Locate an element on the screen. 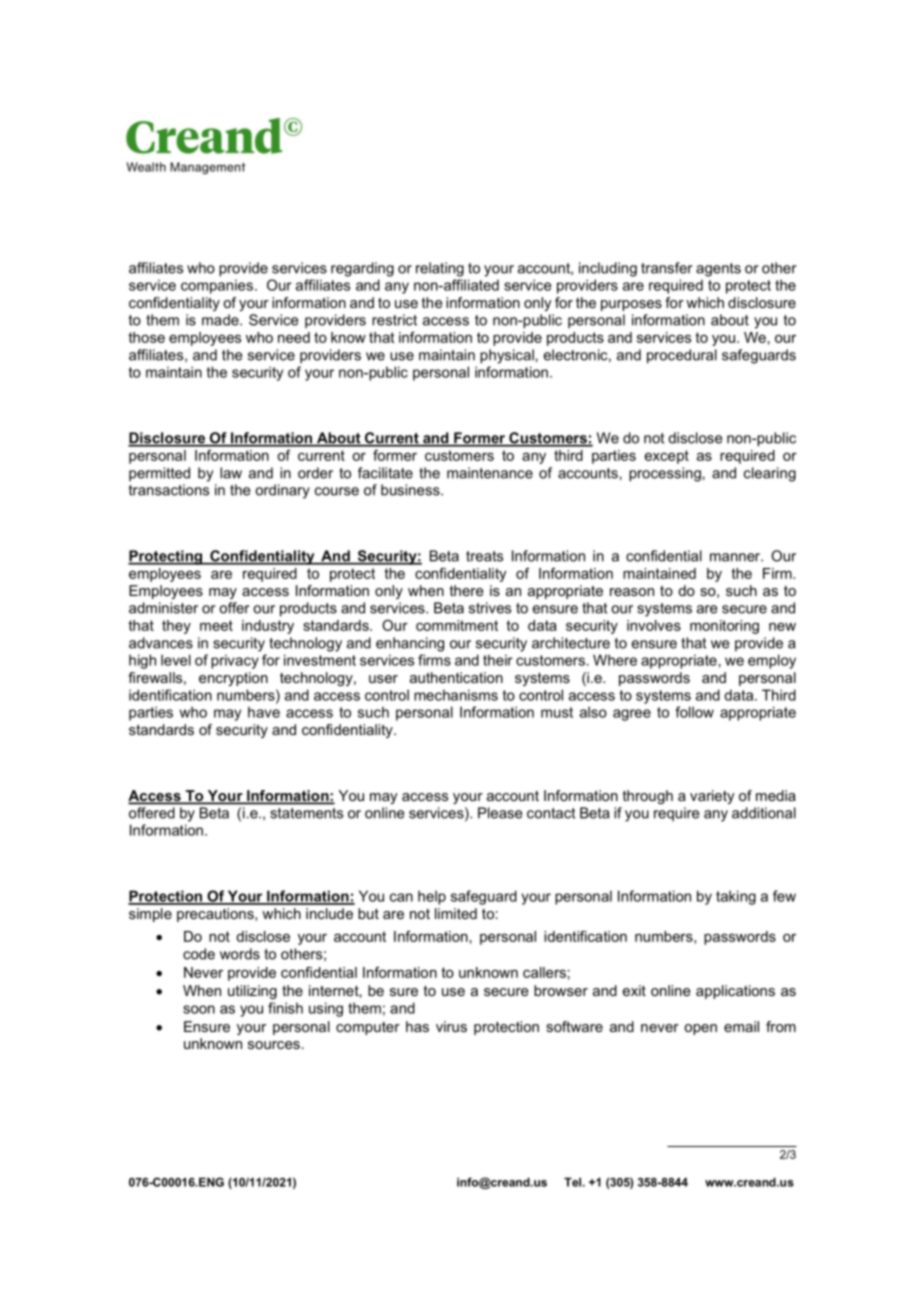  sources is located at coordinates (274, 1045).
